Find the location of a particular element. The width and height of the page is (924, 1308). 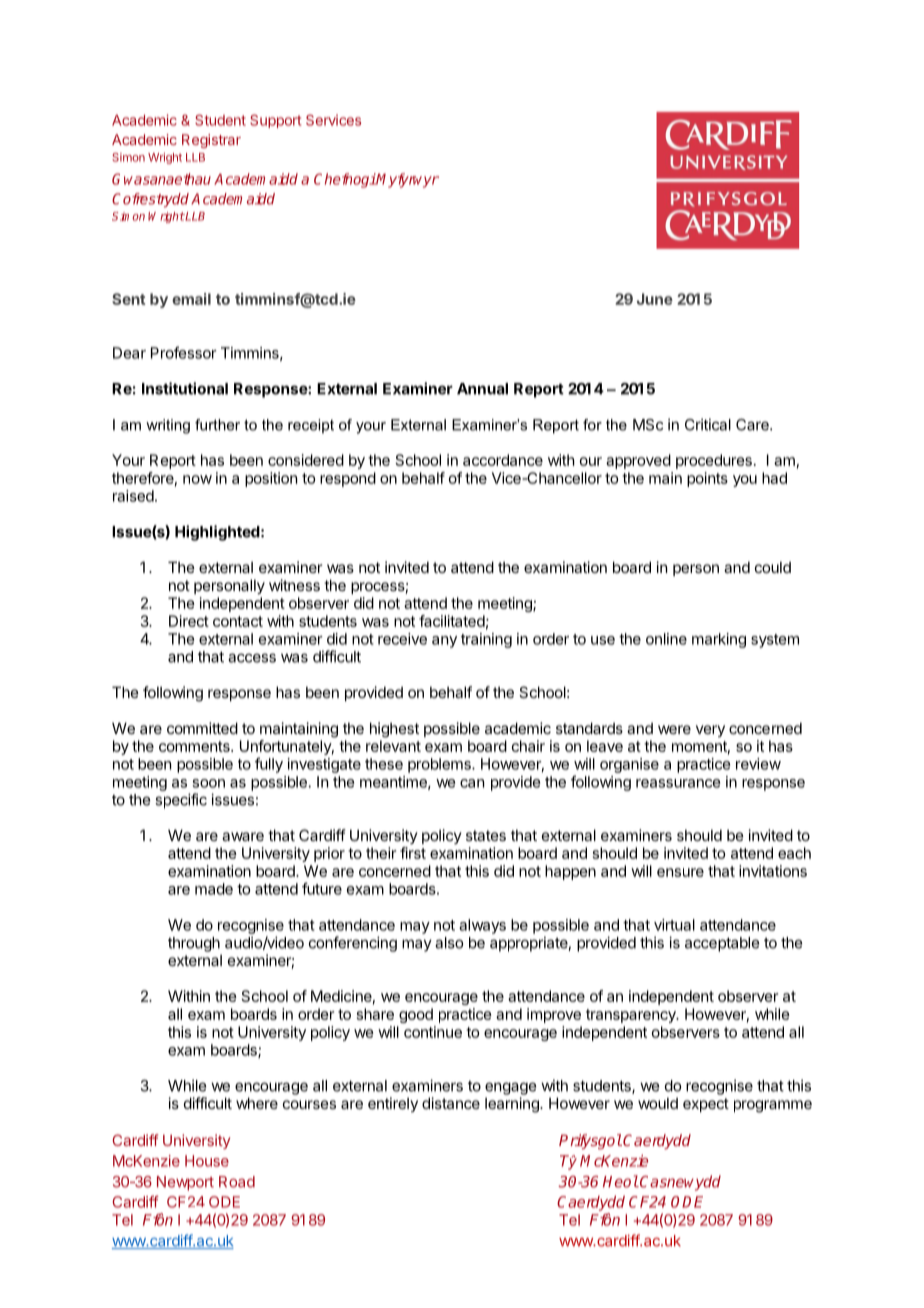

House is located at coordinates (207, 1161).
